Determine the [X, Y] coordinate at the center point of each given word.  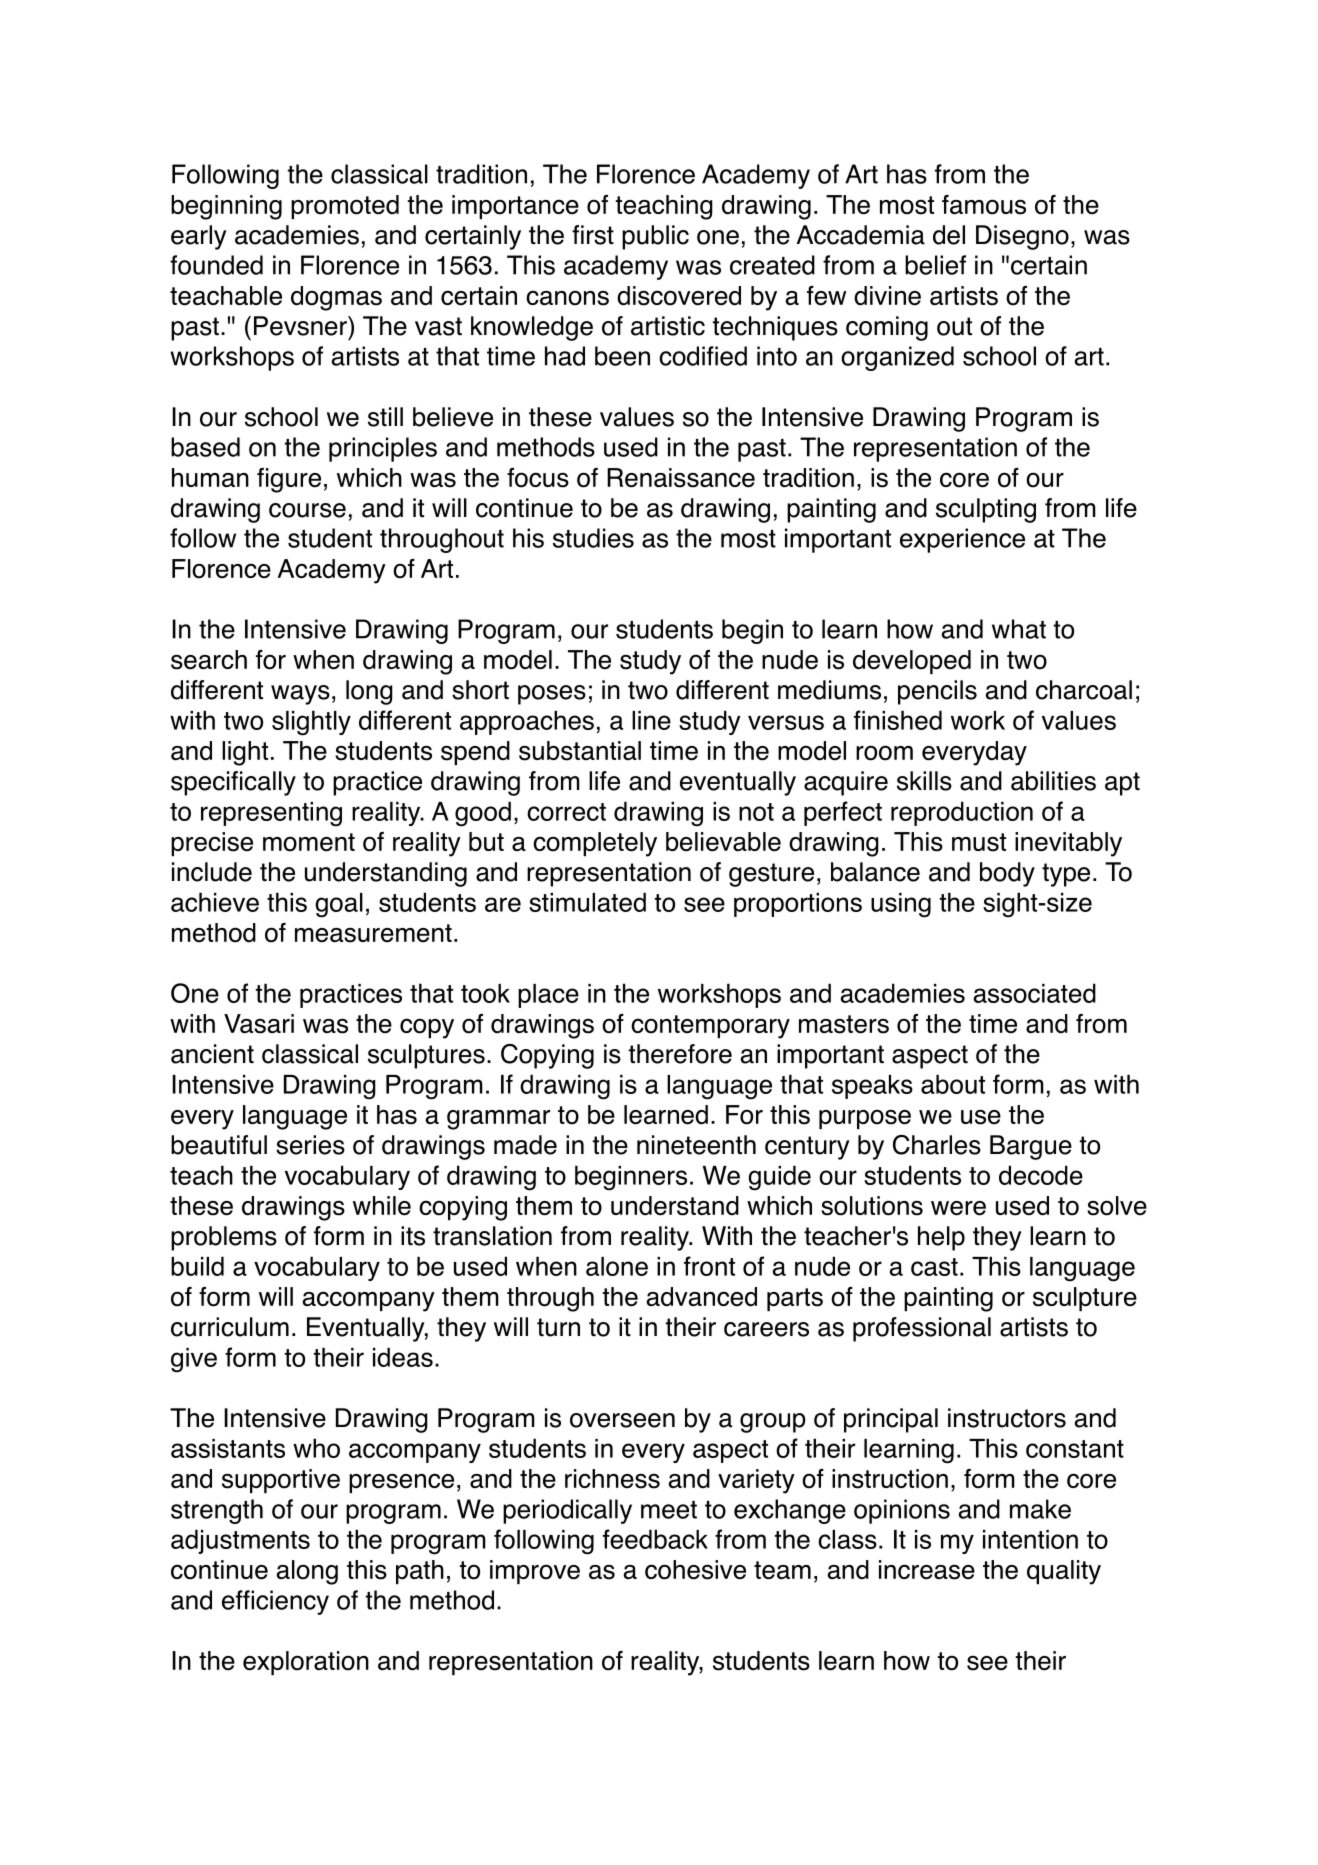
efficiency [275, 1602]
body [1007, 874]
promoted [345, 207]
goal [339, 905]
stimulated [587, 902]
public [655, 237]
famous [984, 205]
